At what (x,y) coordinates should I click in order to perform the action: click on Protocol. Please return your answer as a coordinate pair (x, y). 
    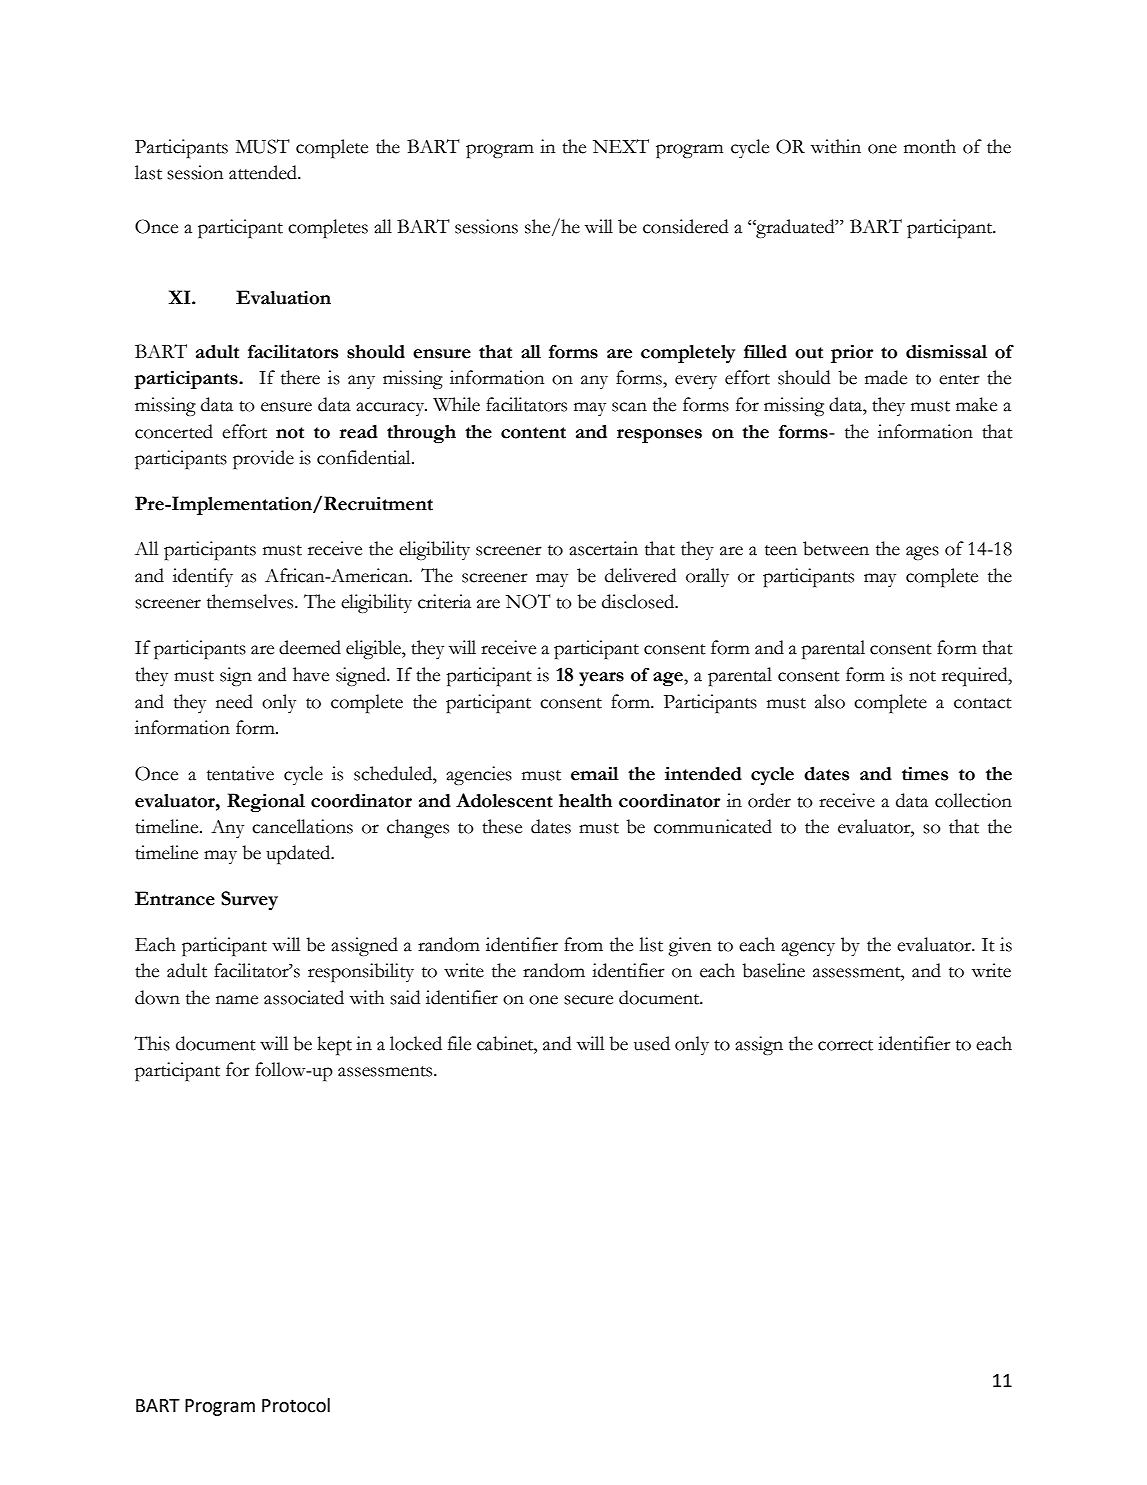
    Looking at the image, I should click on (296, 1405).
